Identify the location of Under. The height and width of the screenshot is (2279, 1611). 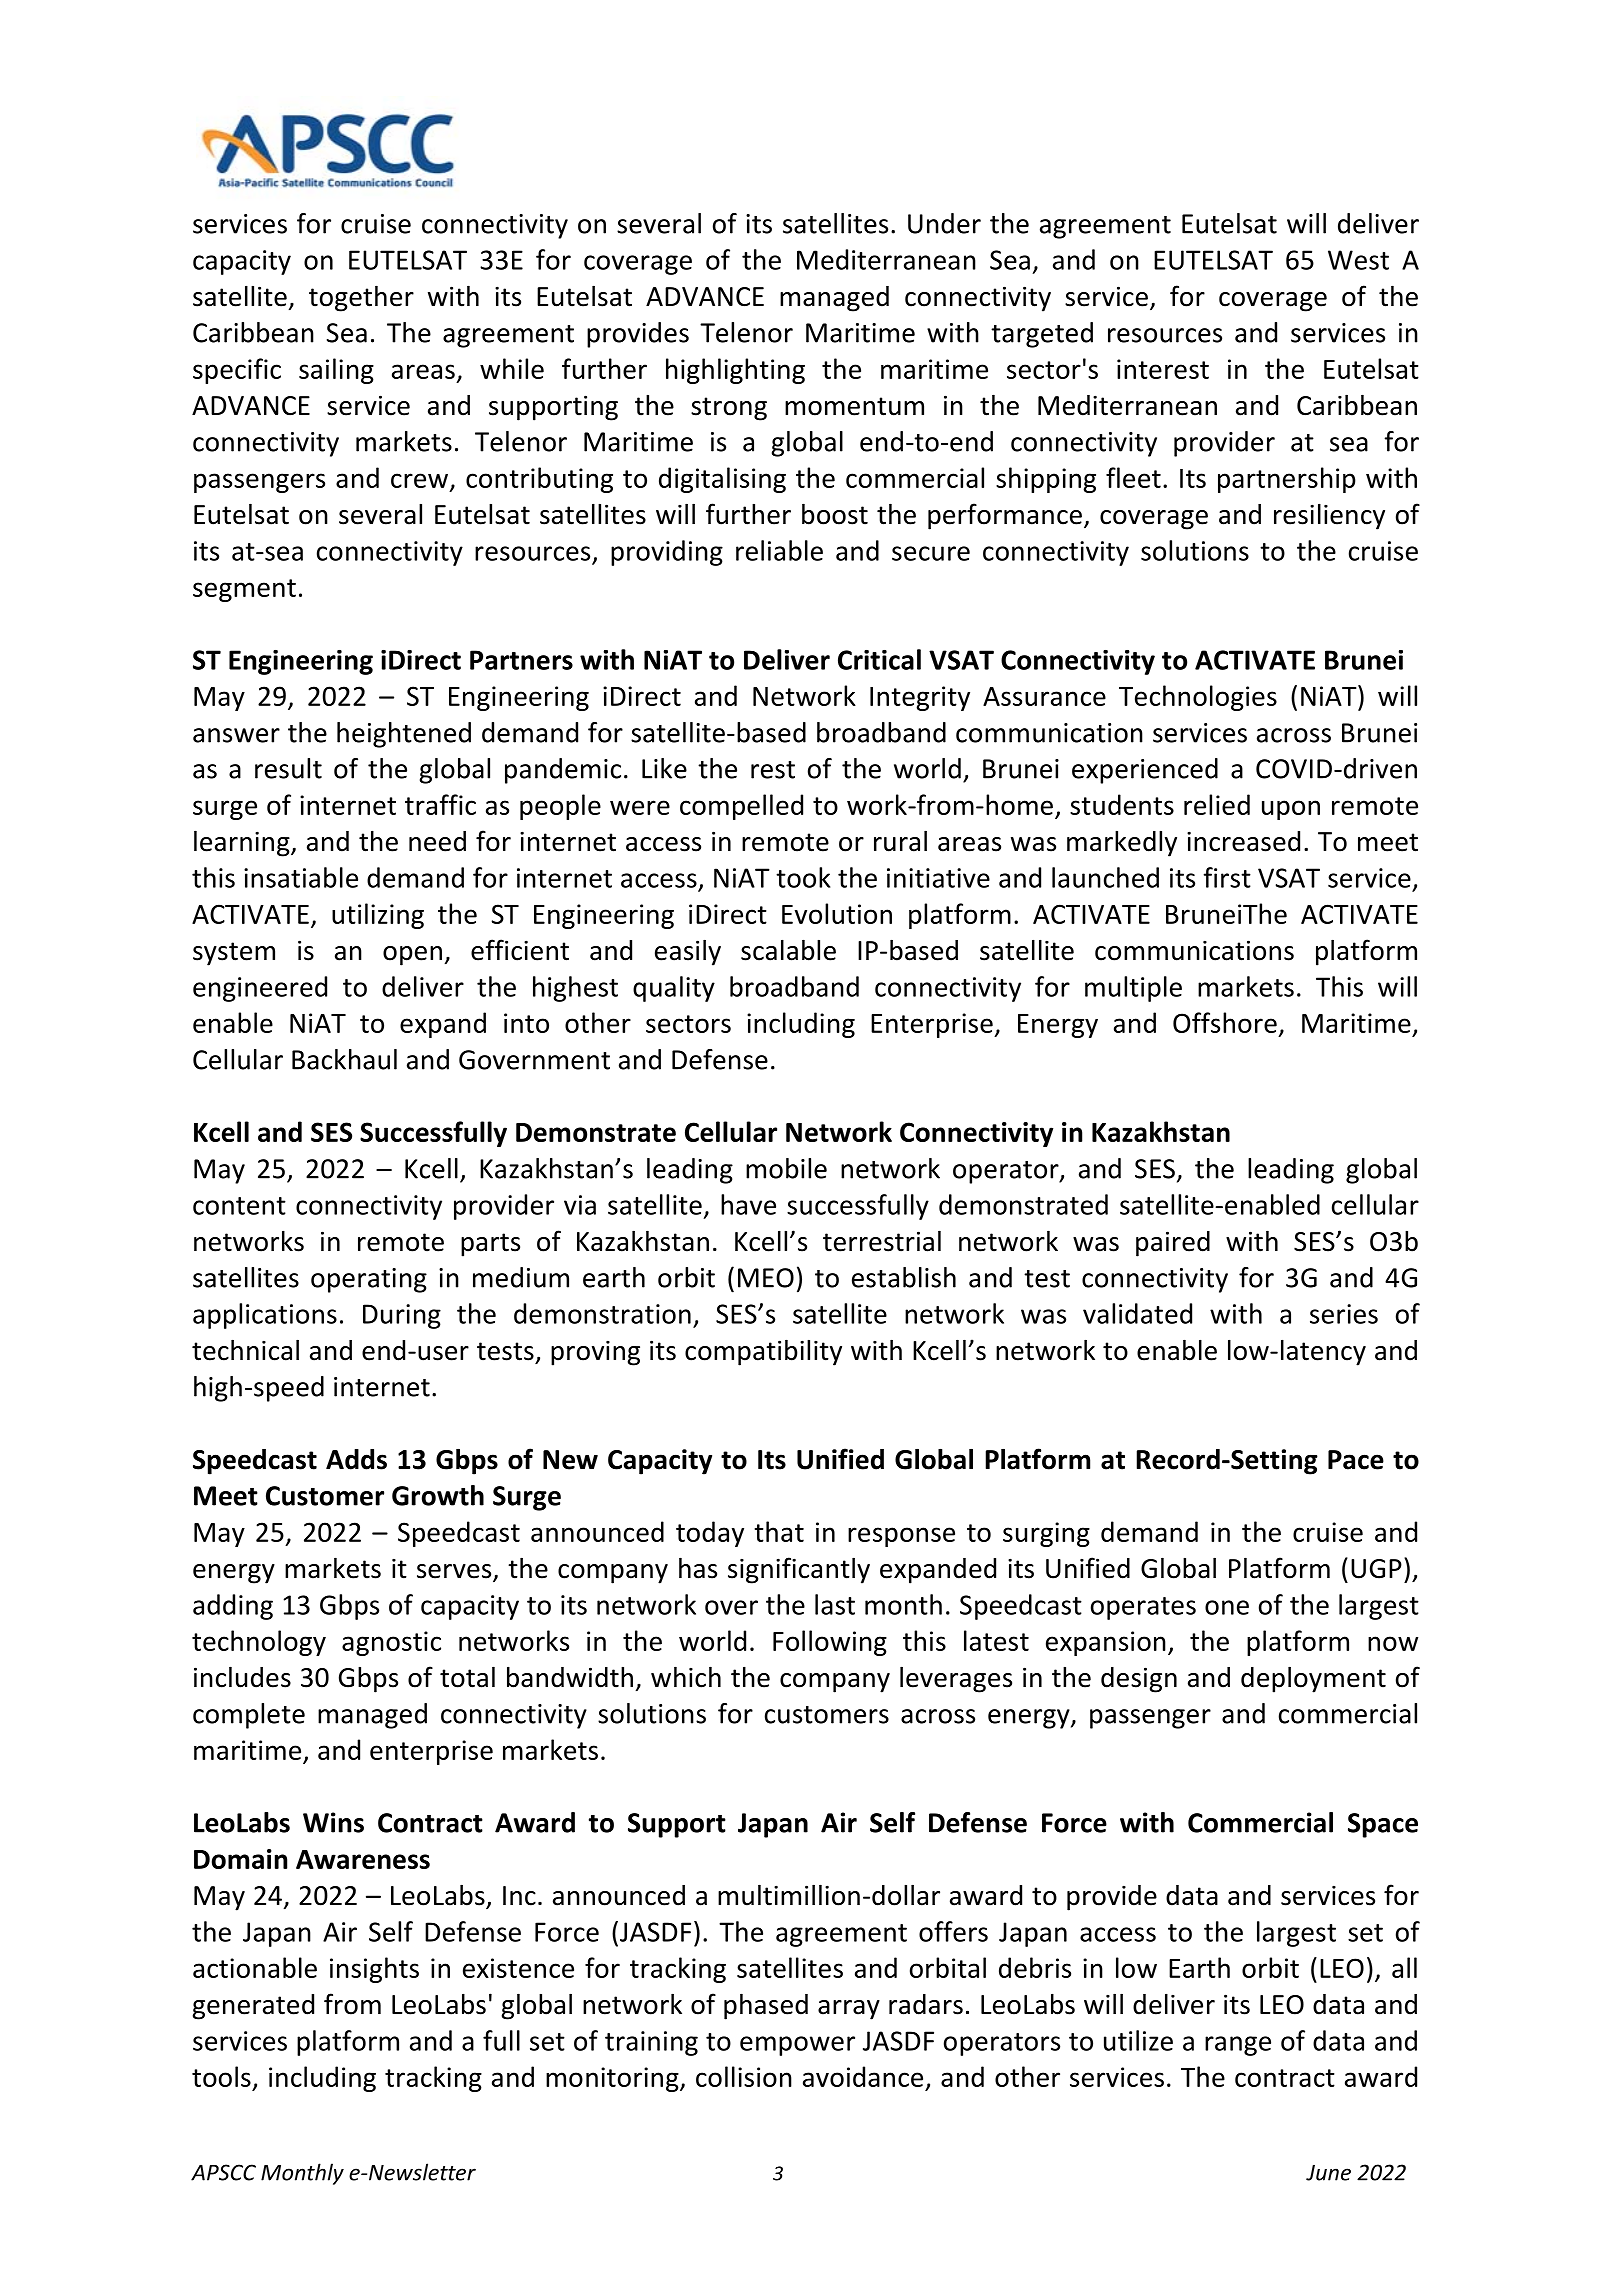
(944, 223).
